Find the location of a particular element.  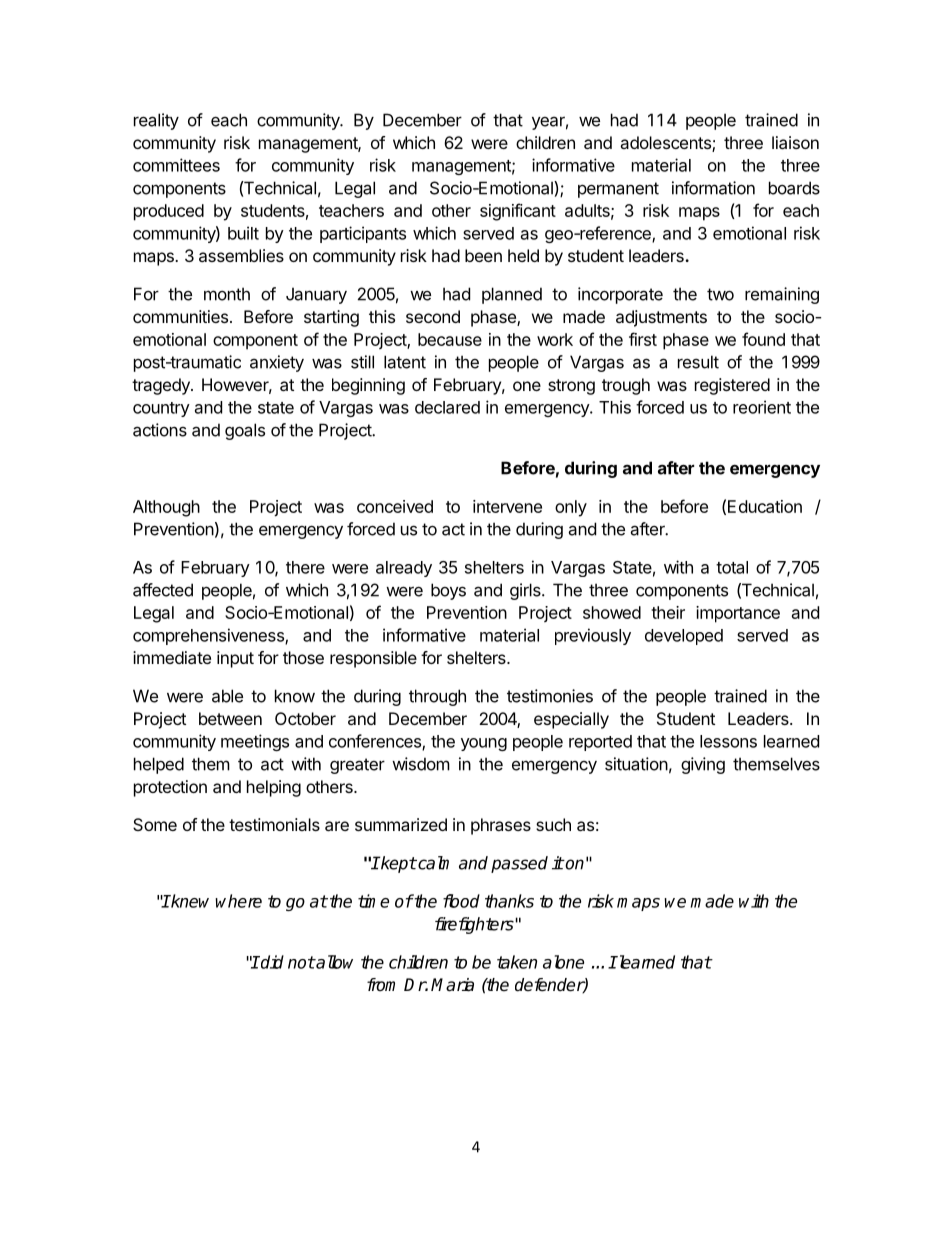

adolescents is located at coordinates (666, 144).
